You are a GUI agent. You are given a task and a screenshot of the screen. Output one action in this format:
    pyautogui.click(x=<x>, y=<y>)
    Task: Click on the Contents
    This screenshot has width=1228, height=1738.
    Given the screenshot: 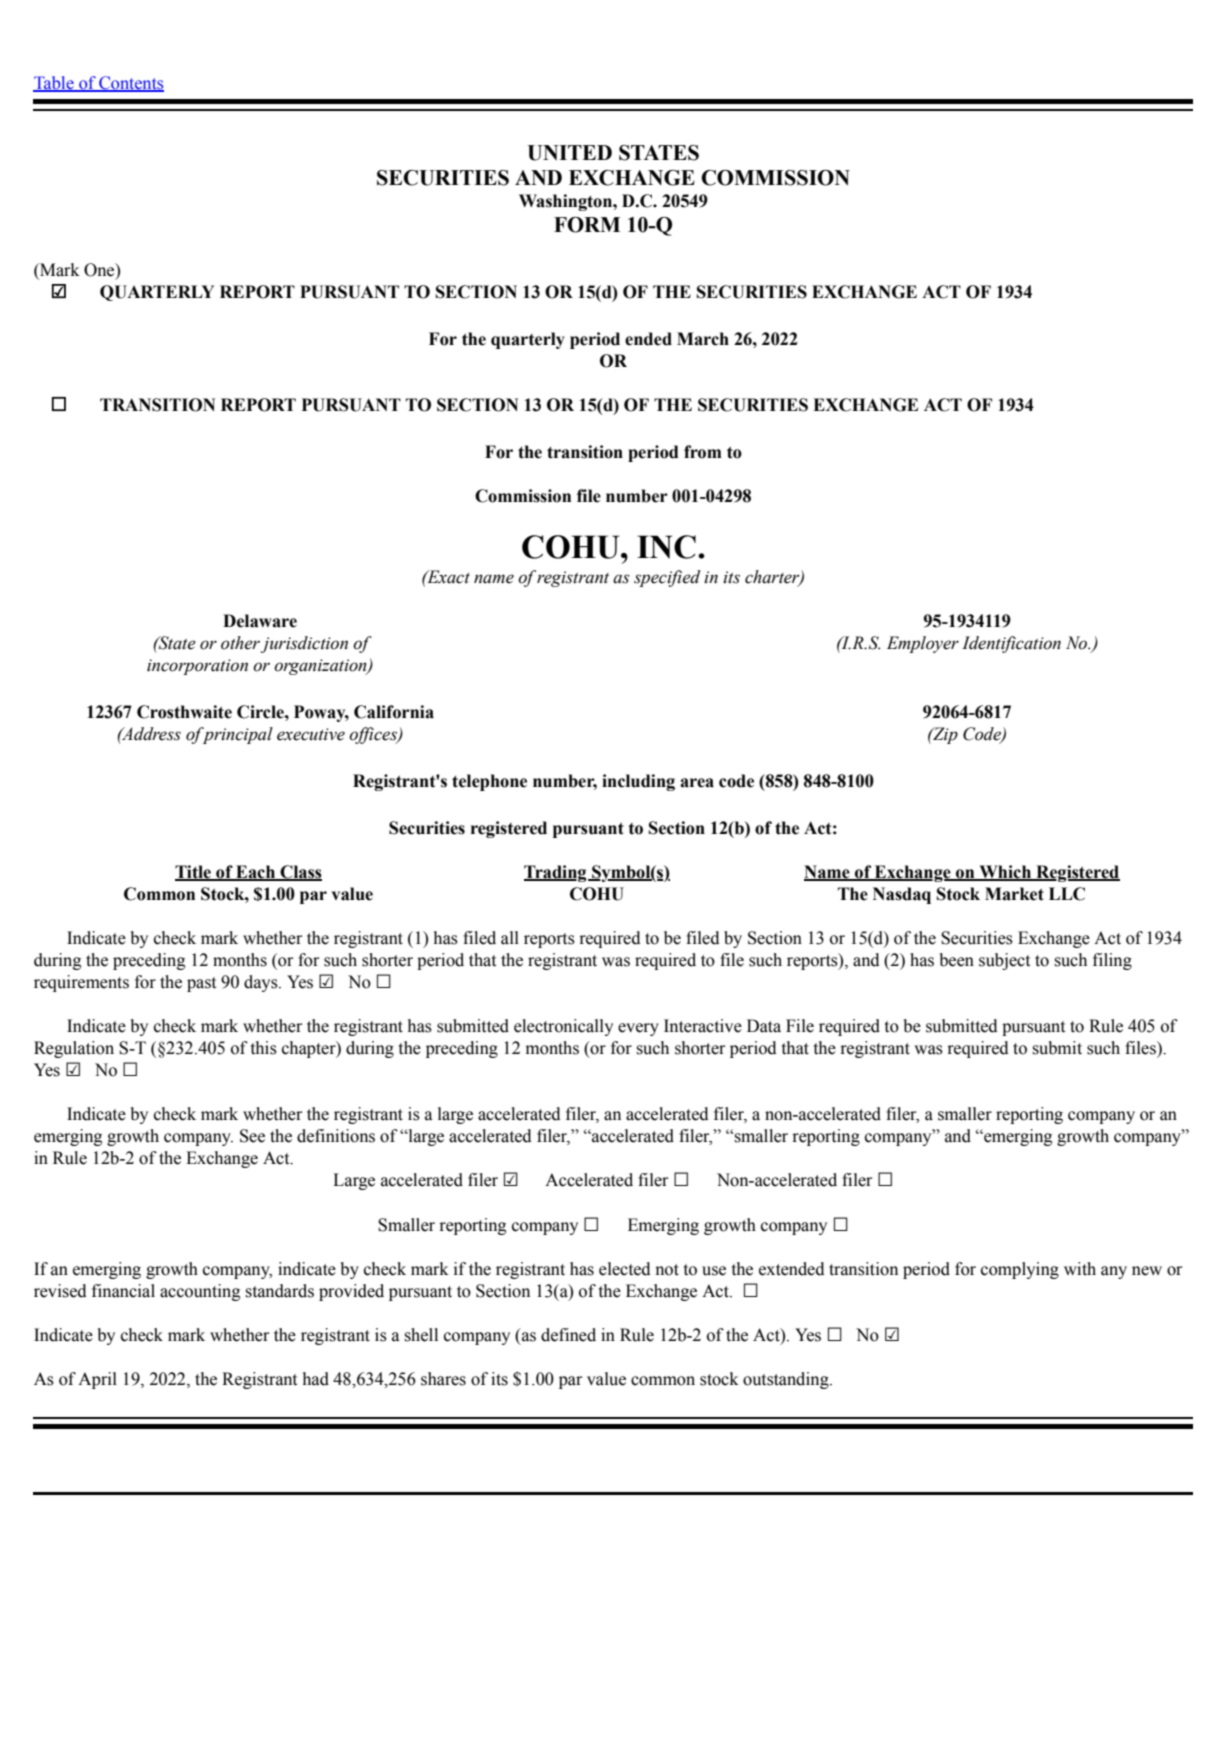 What is the action you would take?
    pyautogui.click(x=130, y=84)
